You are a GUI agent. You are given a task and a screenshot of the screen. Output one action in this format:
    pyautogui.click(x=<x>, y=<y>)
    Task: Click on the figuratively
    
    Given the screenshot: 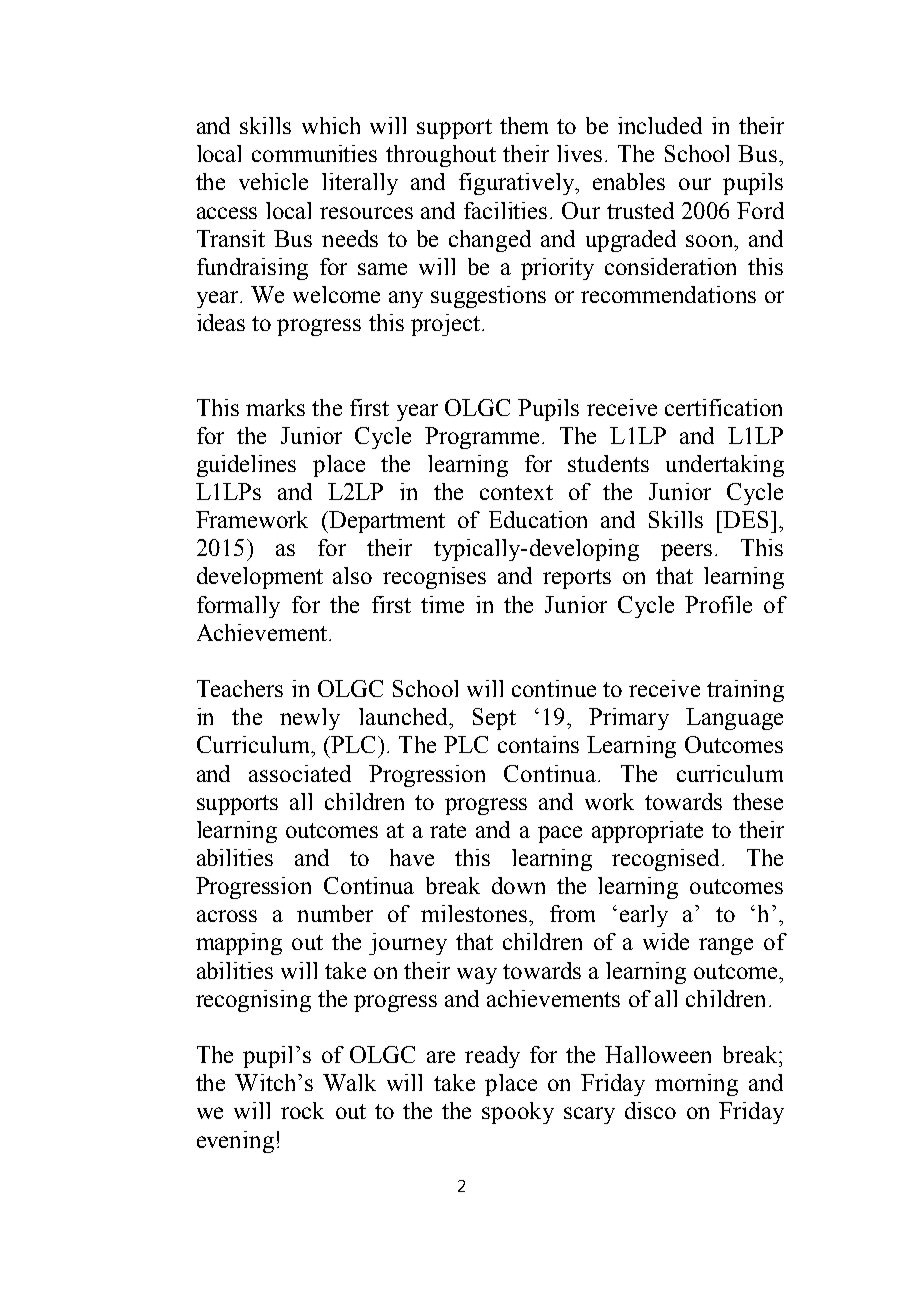 What is the action you would take?
    pyautogui.click(x=517, y=184)
